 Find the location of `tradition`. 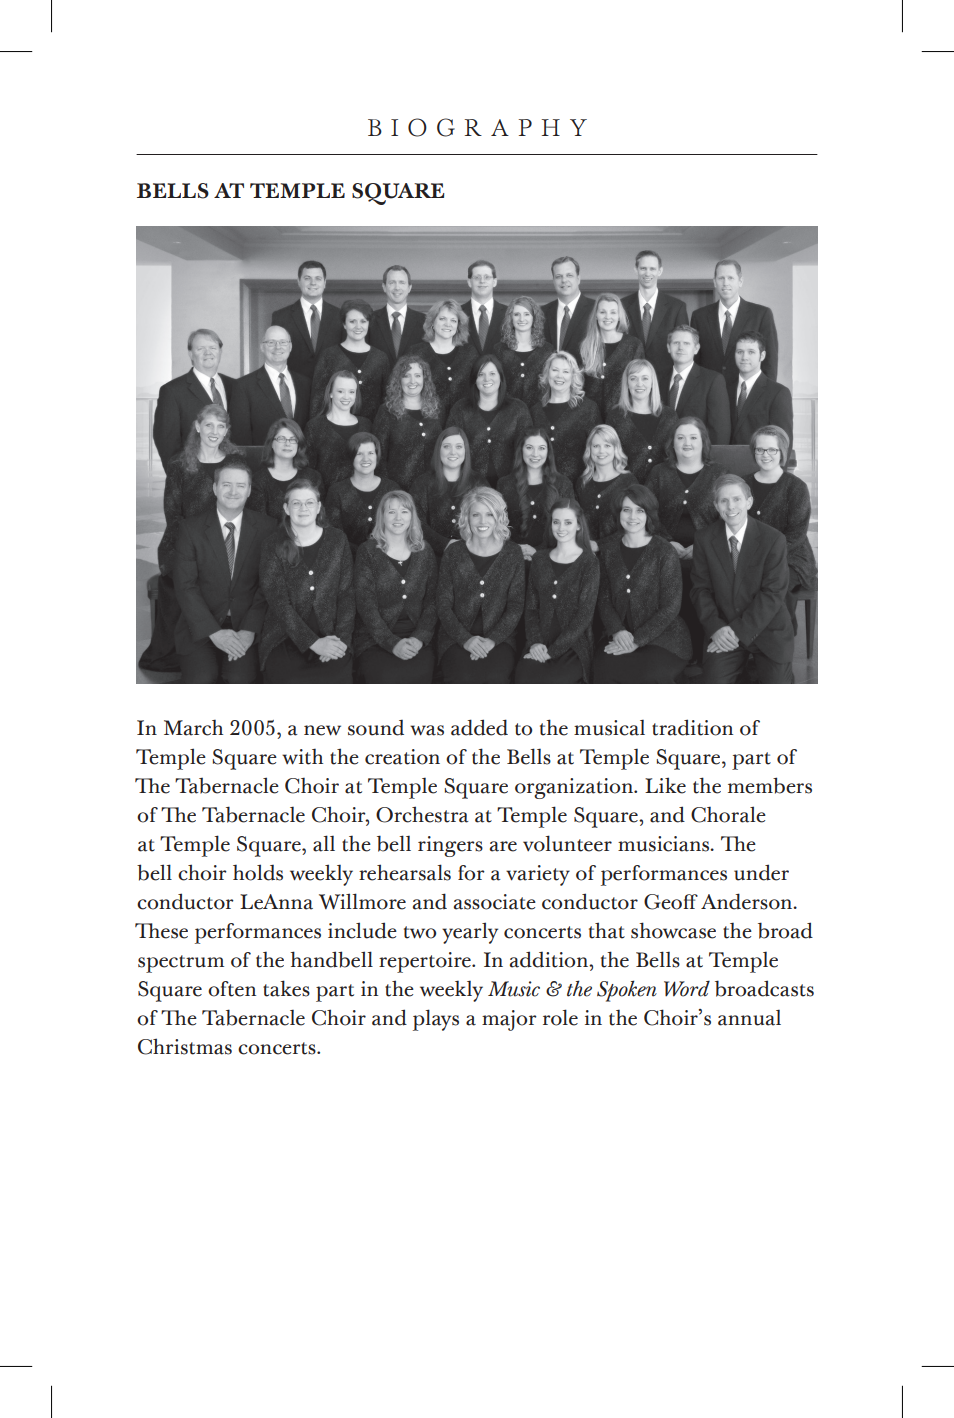

tradition is located at coordinates (692, 727).
